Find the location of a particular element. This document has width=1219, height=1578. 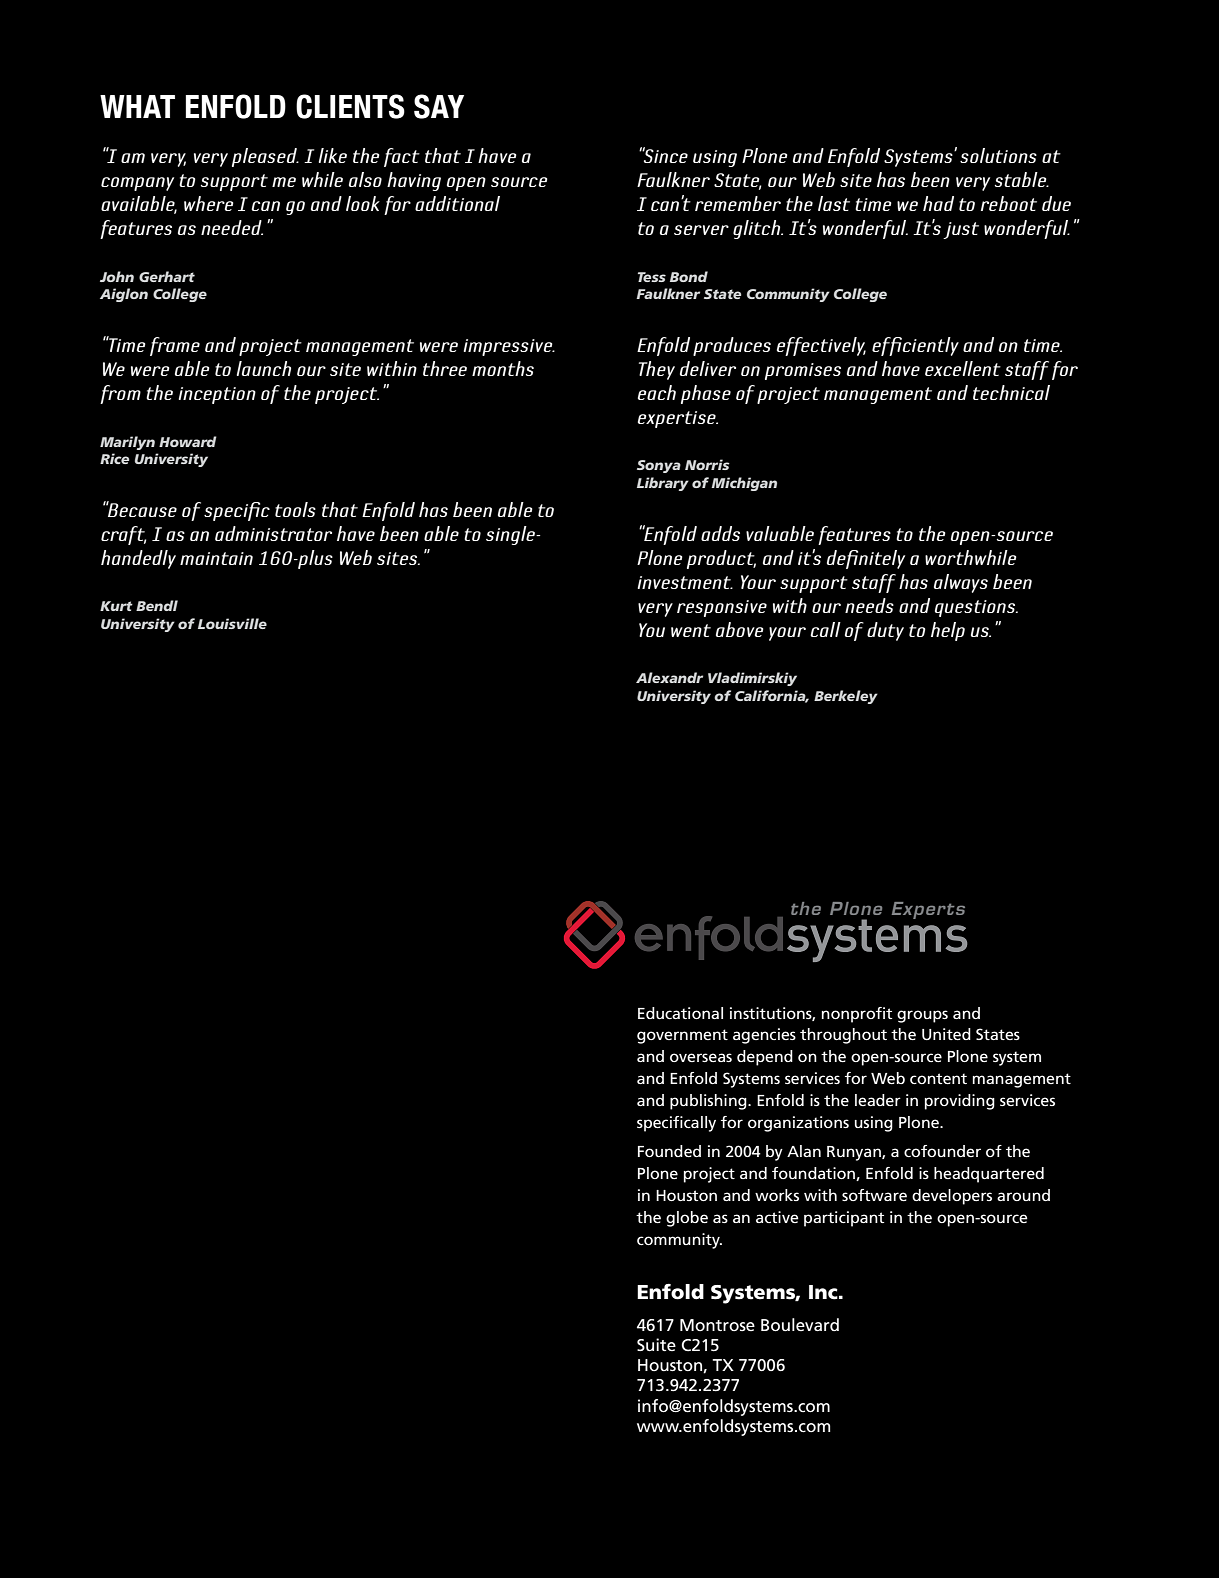

Experts is located at coordinates (928, 910).
